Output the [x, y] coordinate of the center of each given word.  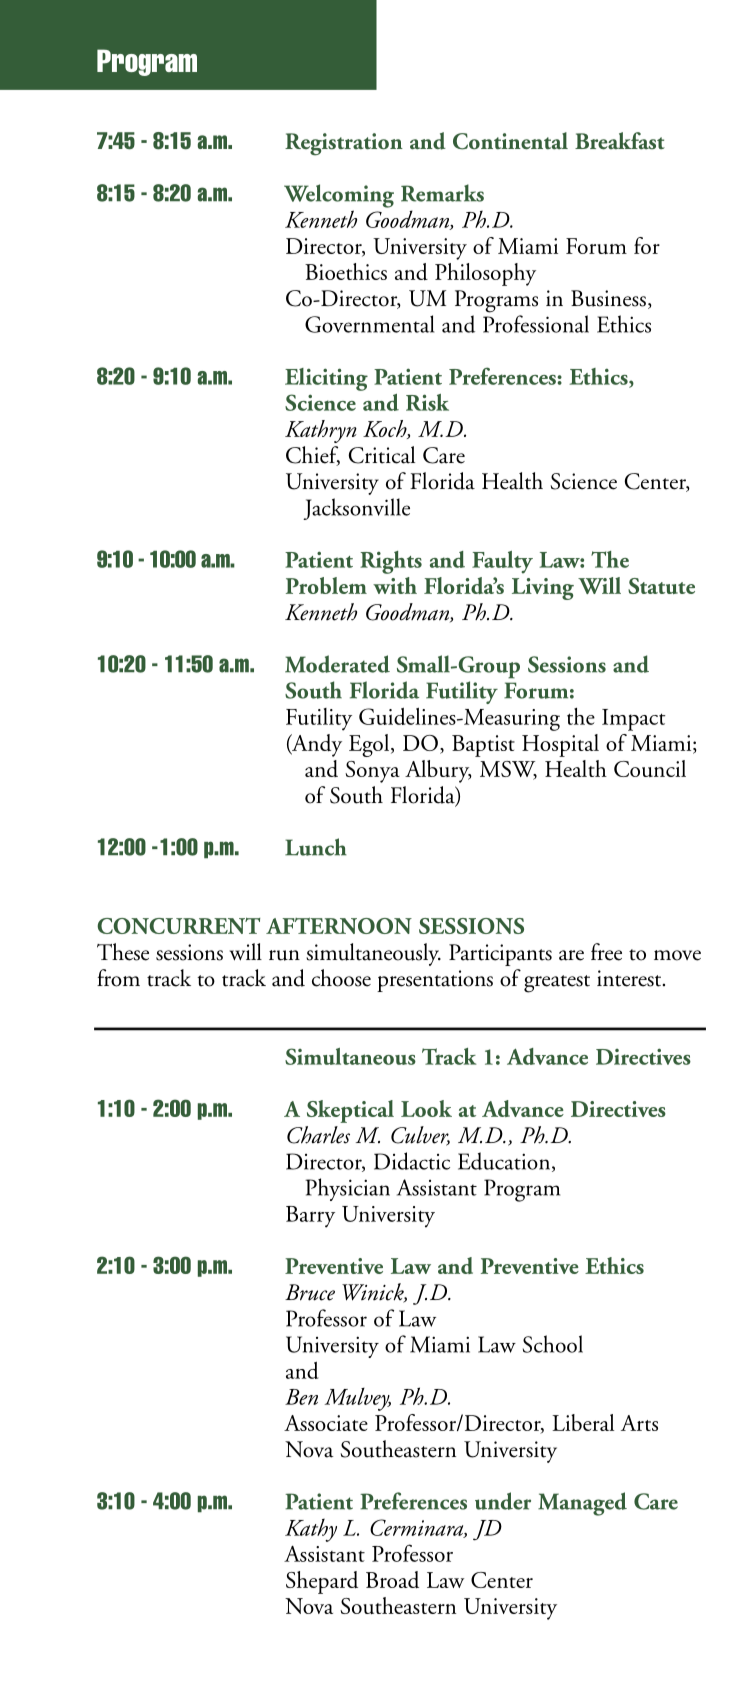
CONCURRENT [178, 926]
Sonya [372, 772]
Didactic [412, 1161]
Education [505, 1162]
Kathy [311, 1530]
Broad [392, 1579]
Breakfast [620, 141]
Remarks [442, 193]
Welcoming [339, 196]
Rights [391, 562]
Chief [313, 456]
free [606, 952]
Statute [661, 586]
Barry [310, 1217]
